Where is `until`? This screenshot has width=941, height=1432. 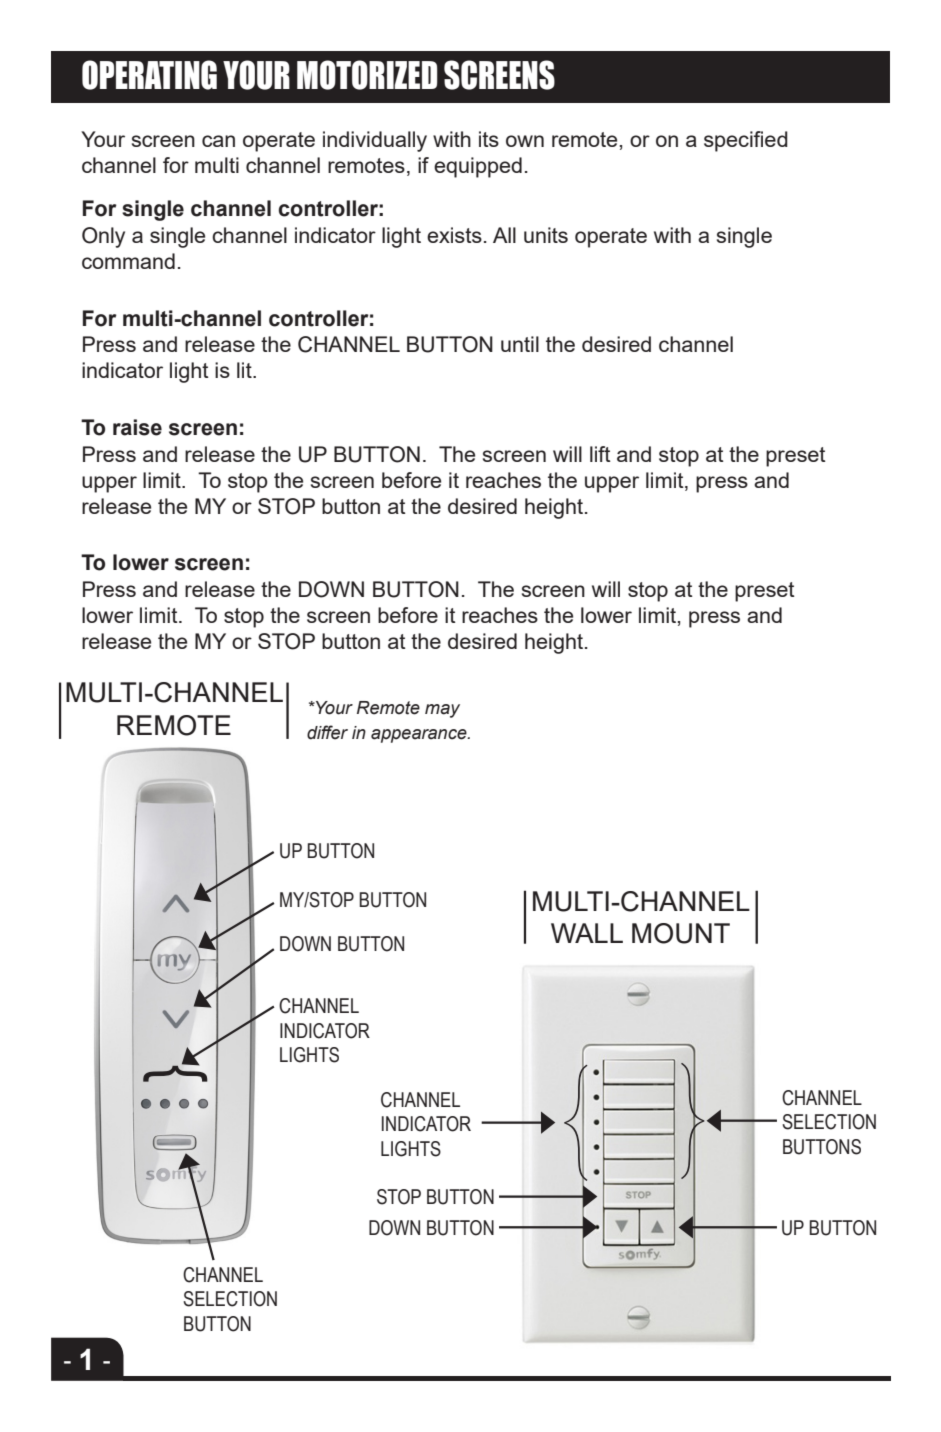 until is located at coordinates (520, 344).
